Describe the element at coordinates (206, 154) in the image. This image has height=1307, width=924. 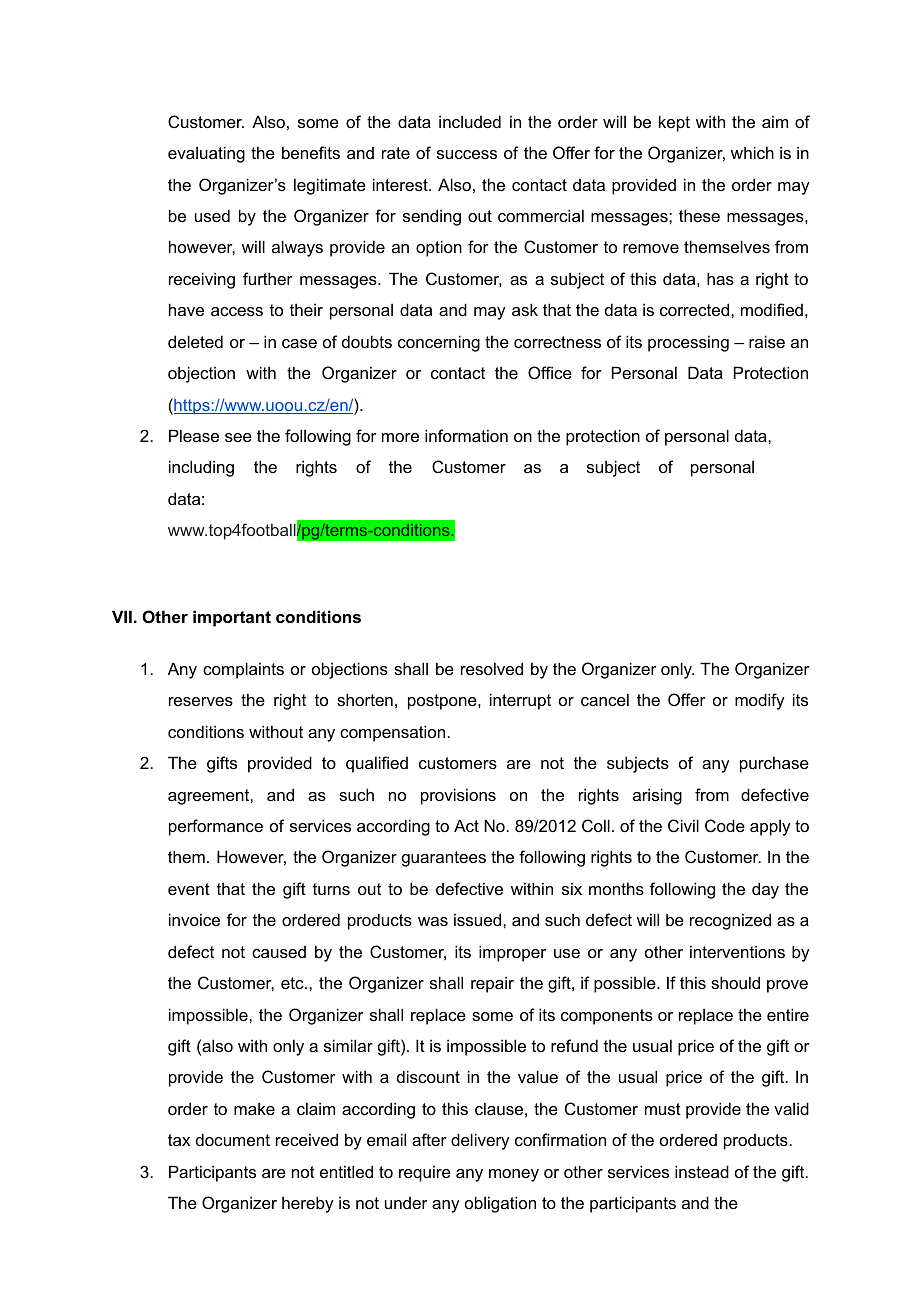
I see `evaluating` at that location.
